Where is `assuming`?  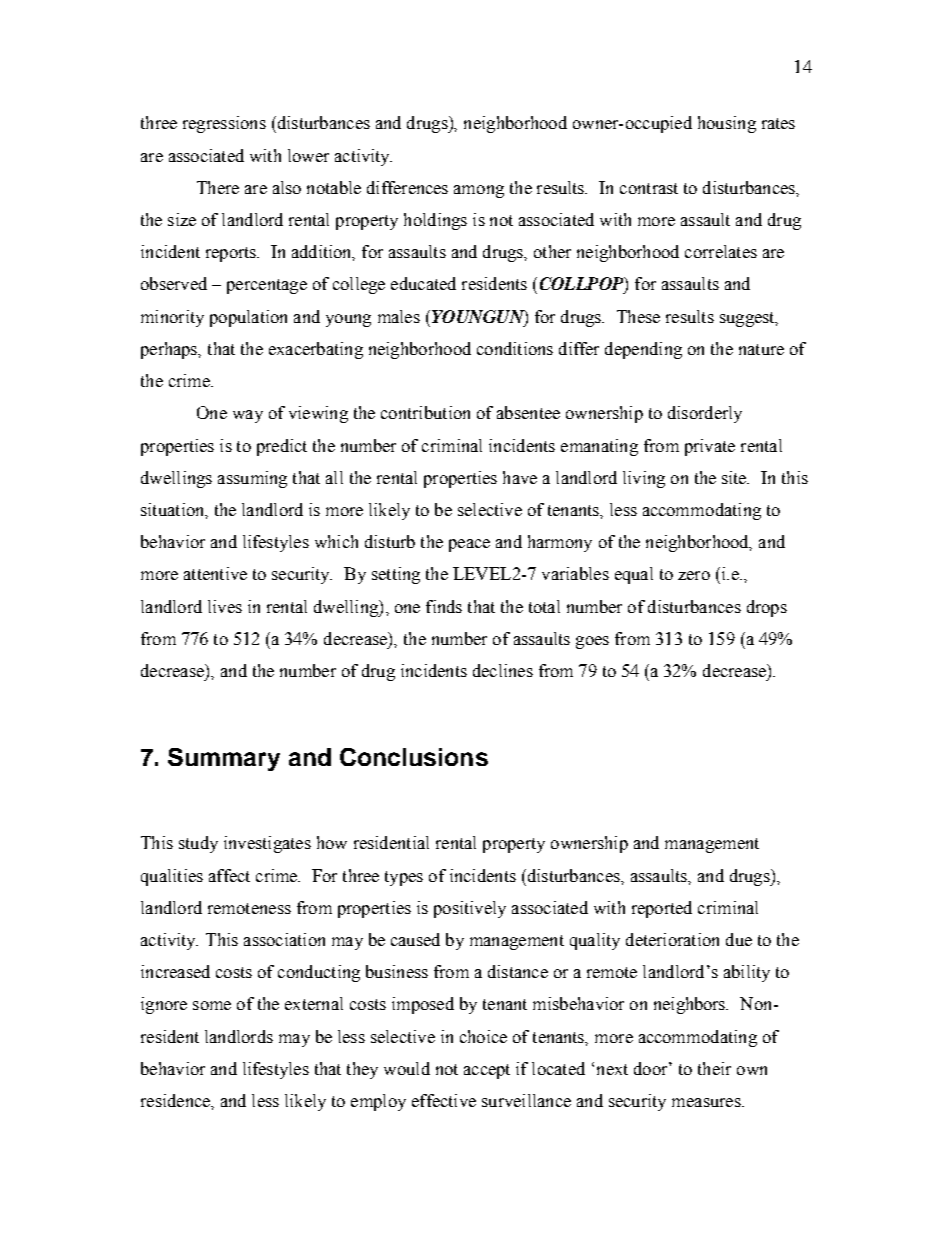
assuming is located at coordinates (252, 479).
